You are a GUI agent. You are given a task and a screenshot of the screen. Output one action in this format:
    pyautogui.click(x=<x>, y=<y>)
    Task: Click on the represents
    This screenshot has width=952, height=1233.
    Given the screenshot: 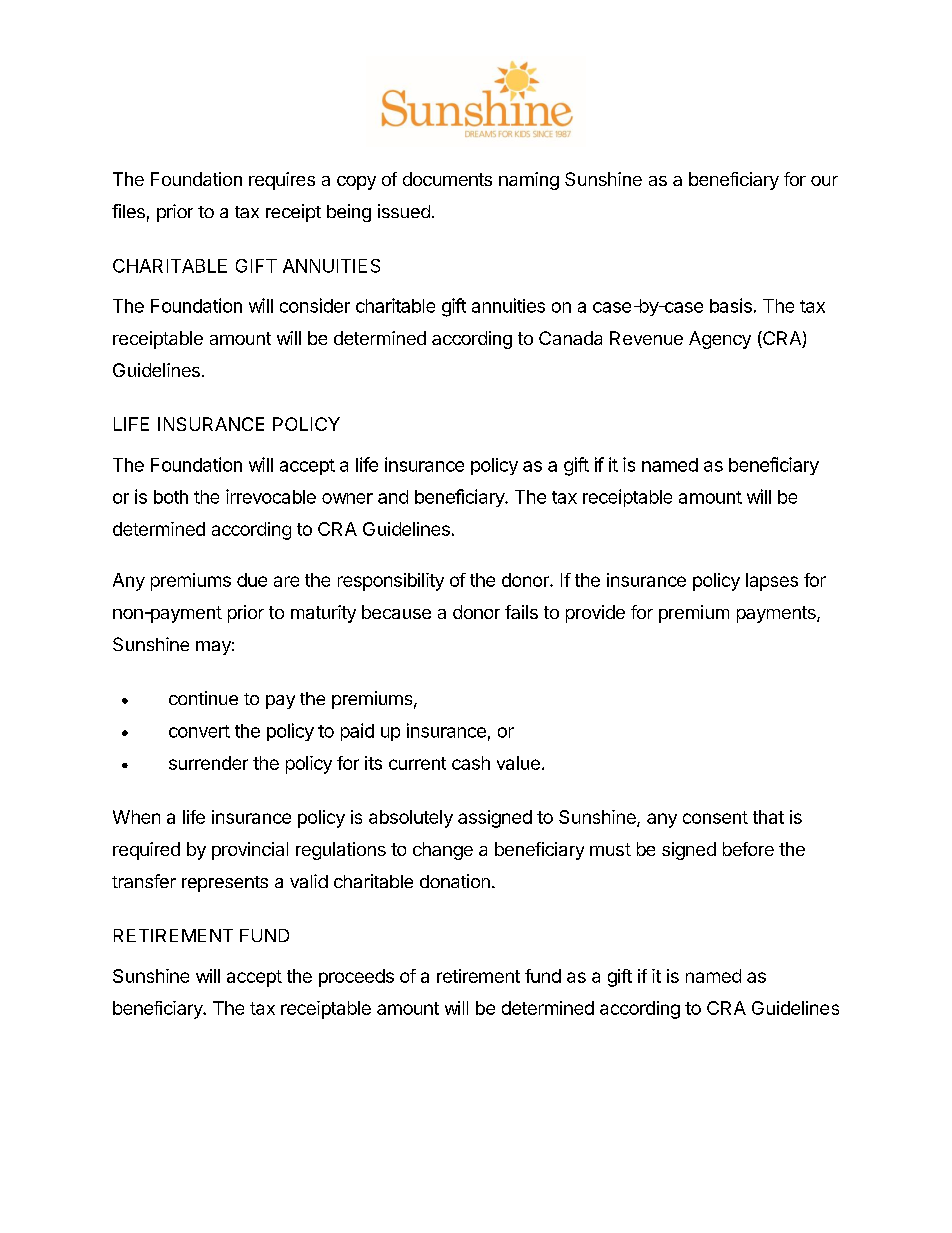 What is the action you would take?
    pyautogui.click(x=225, y=884)
